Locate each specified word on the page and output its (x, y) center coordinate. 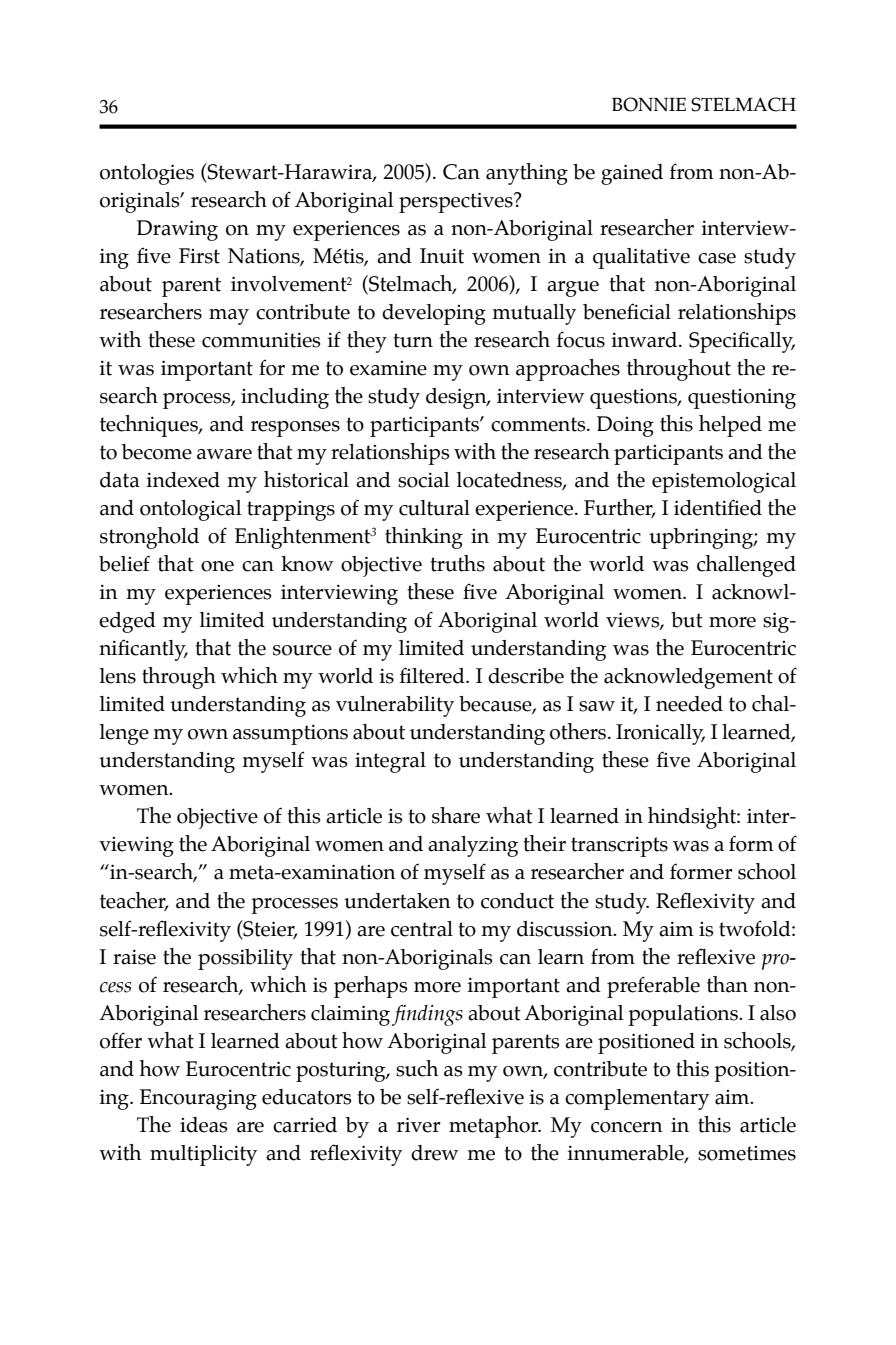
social (424, 480)
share (456, 815)
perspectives (457, 202)
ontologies (147, 174)
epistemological (724, 482)
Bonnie (649, 104)
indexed (183, 480)
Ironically (660, 734)
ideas (204, 1125)
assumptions (290, 735)
